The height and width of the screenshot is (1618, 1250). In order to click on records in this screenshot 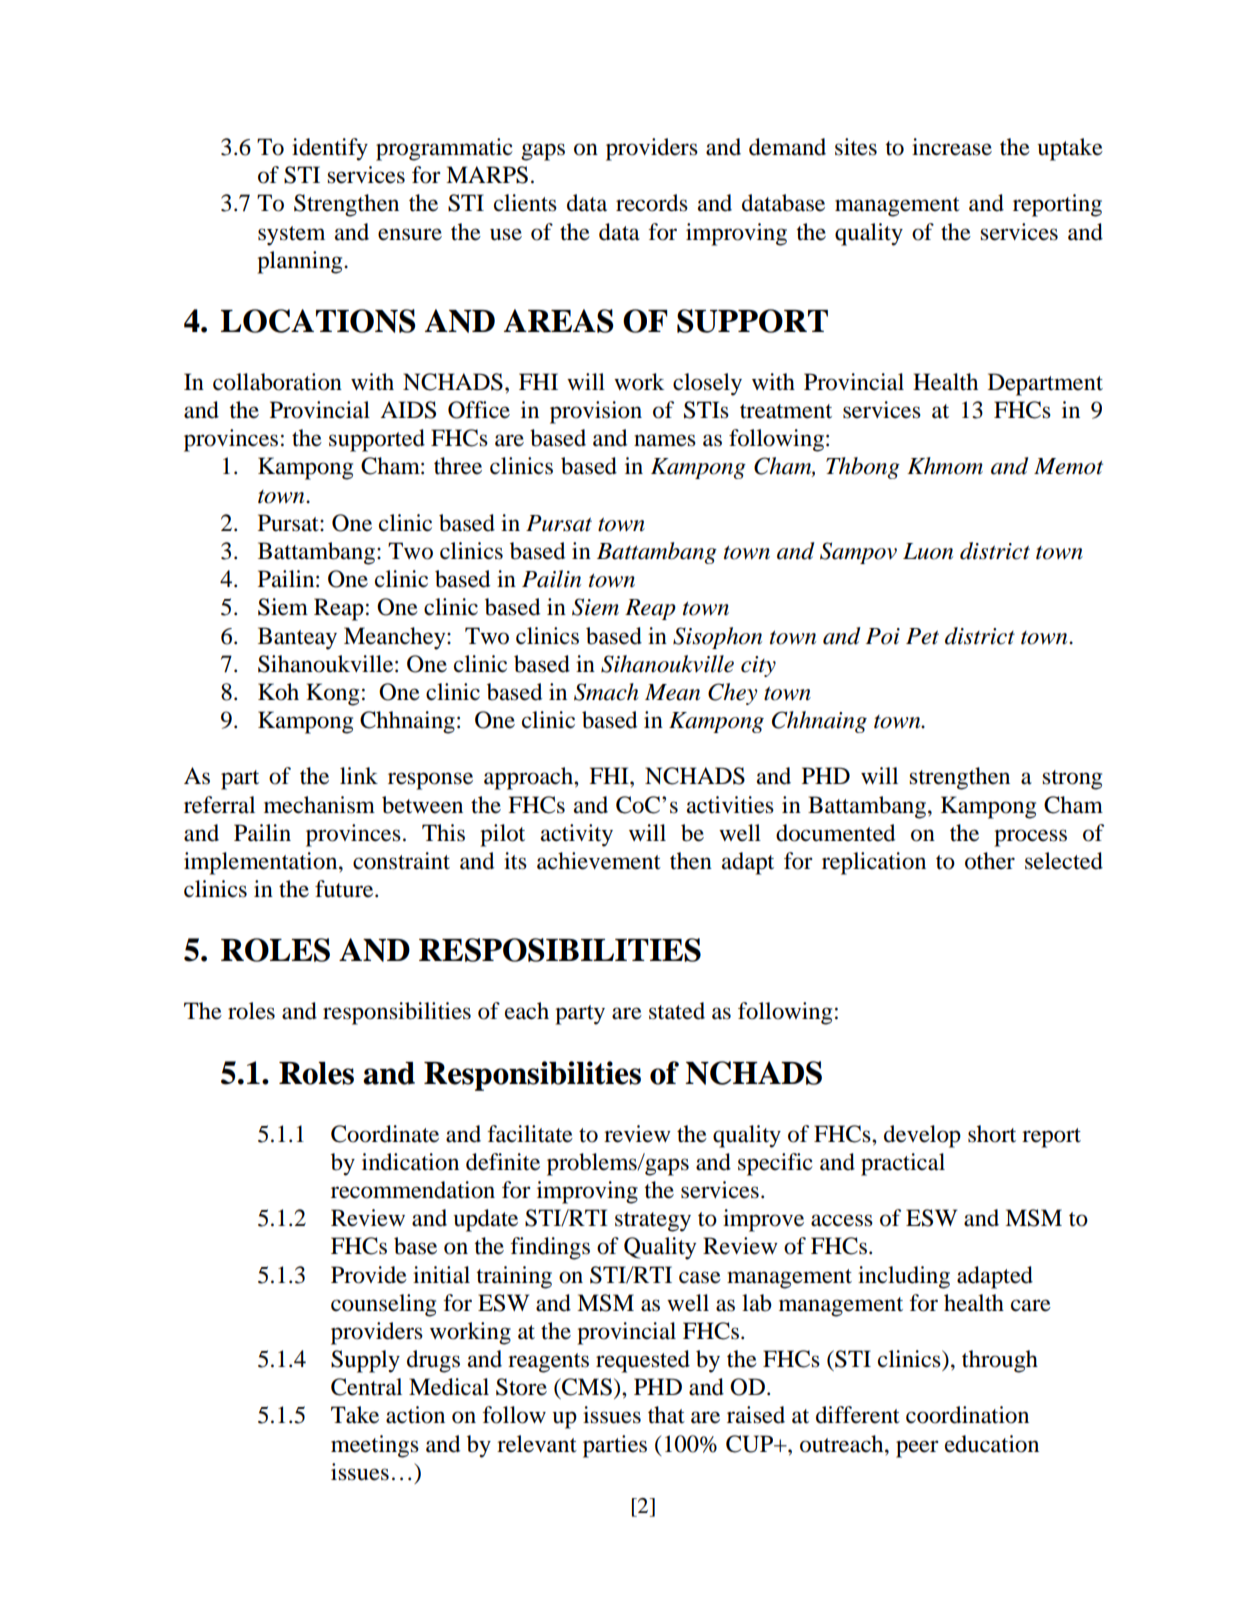, I will do `click(652, 203)`.
